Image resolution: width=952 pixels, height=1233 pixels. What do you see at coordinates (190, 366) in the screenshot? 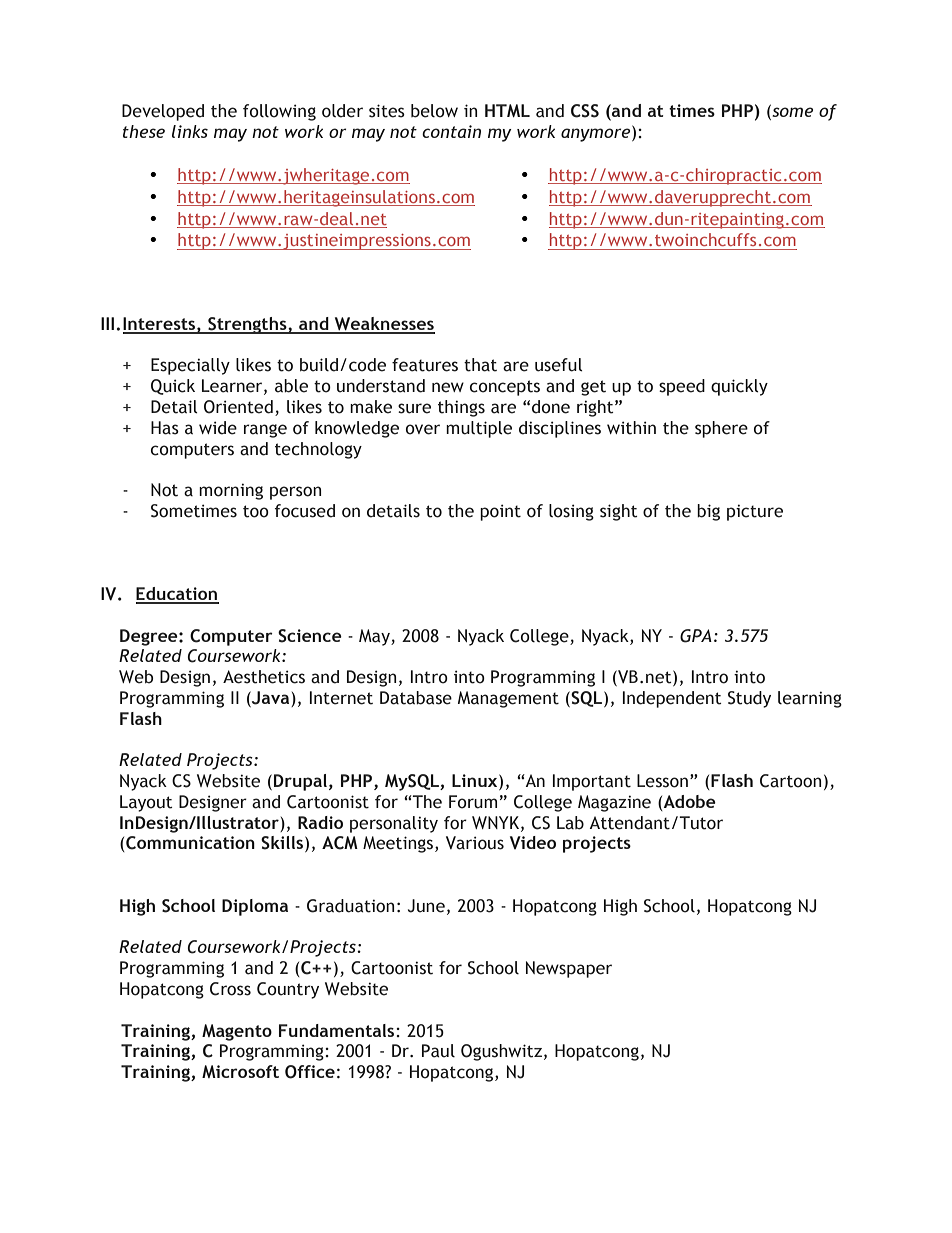
I see `Especially` at bounding box center [190, 366].
